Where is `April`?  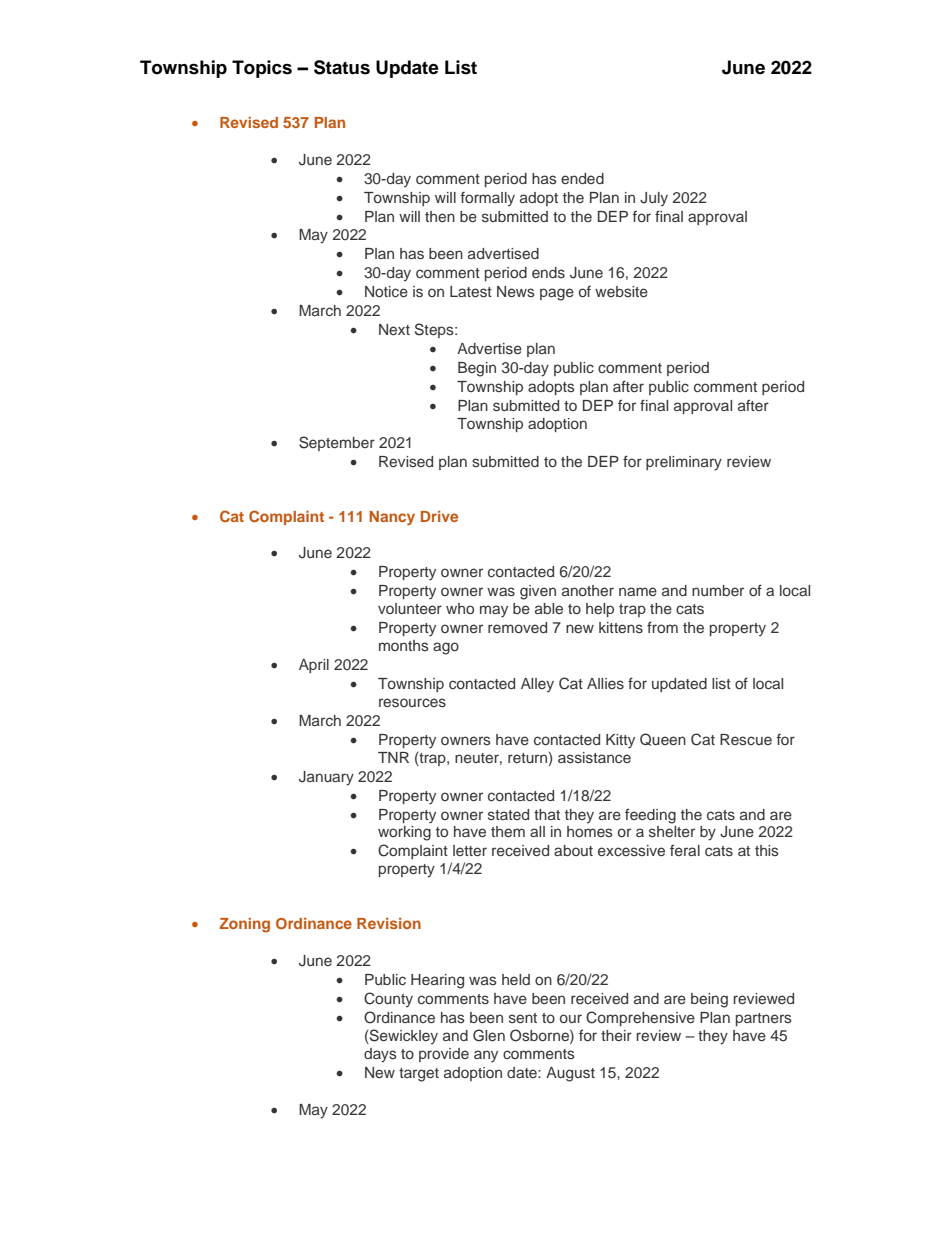
April is located at coordinates (314, 666).
